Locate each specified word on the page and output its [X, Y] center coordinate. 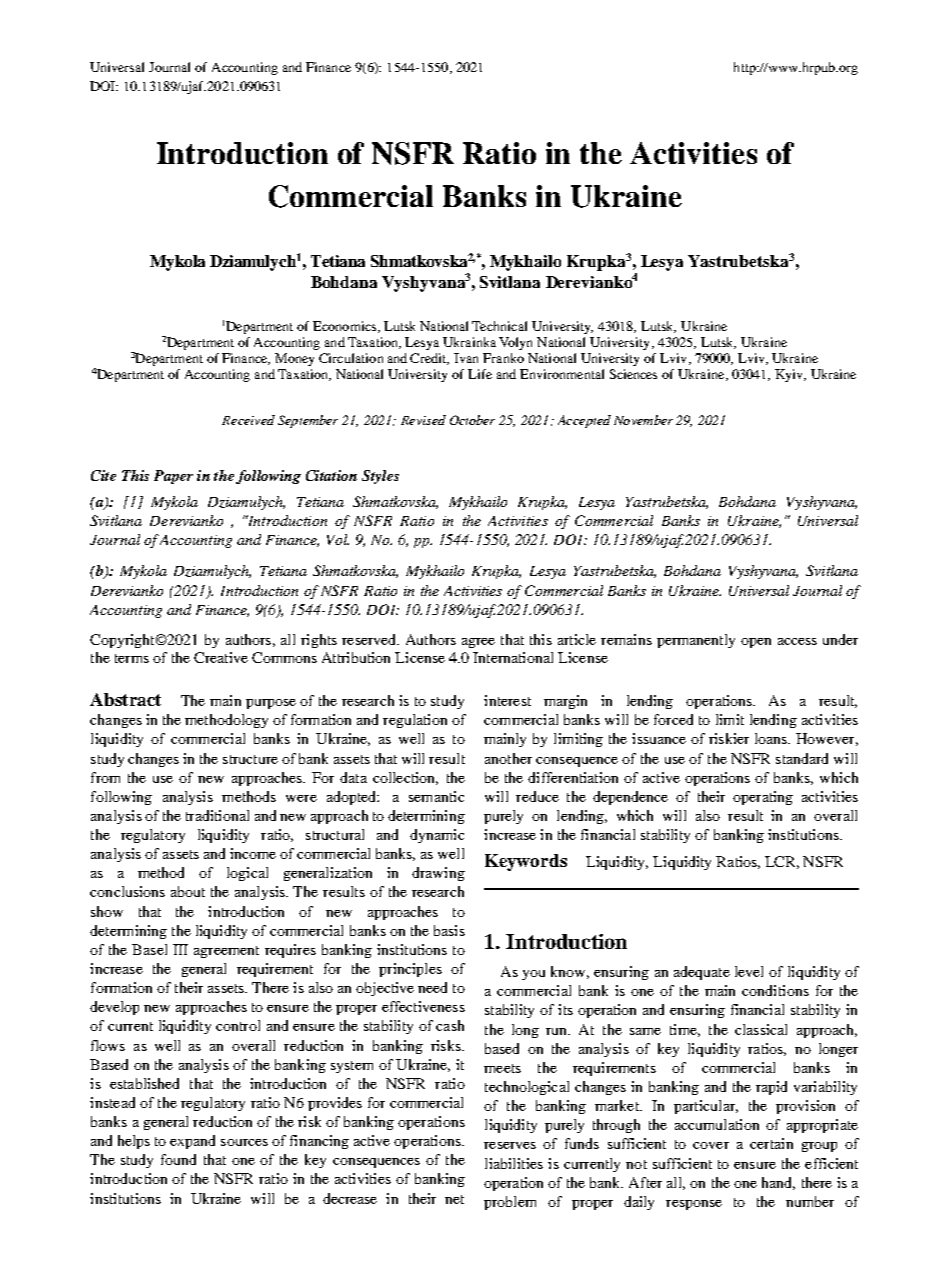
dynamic [437, 836]
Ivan [466, 358]
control [238, 1025]
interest [507, 700]
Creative [221, 657]
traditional [217, 815]
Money [294, 359]
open [756, 643]
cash [450, 1025]
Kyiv [790, 375]
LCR [782, 862]
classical [761, 1029]
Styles [380, 477]
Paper [173, 477]
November [643, 420]
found [178, 1159]
